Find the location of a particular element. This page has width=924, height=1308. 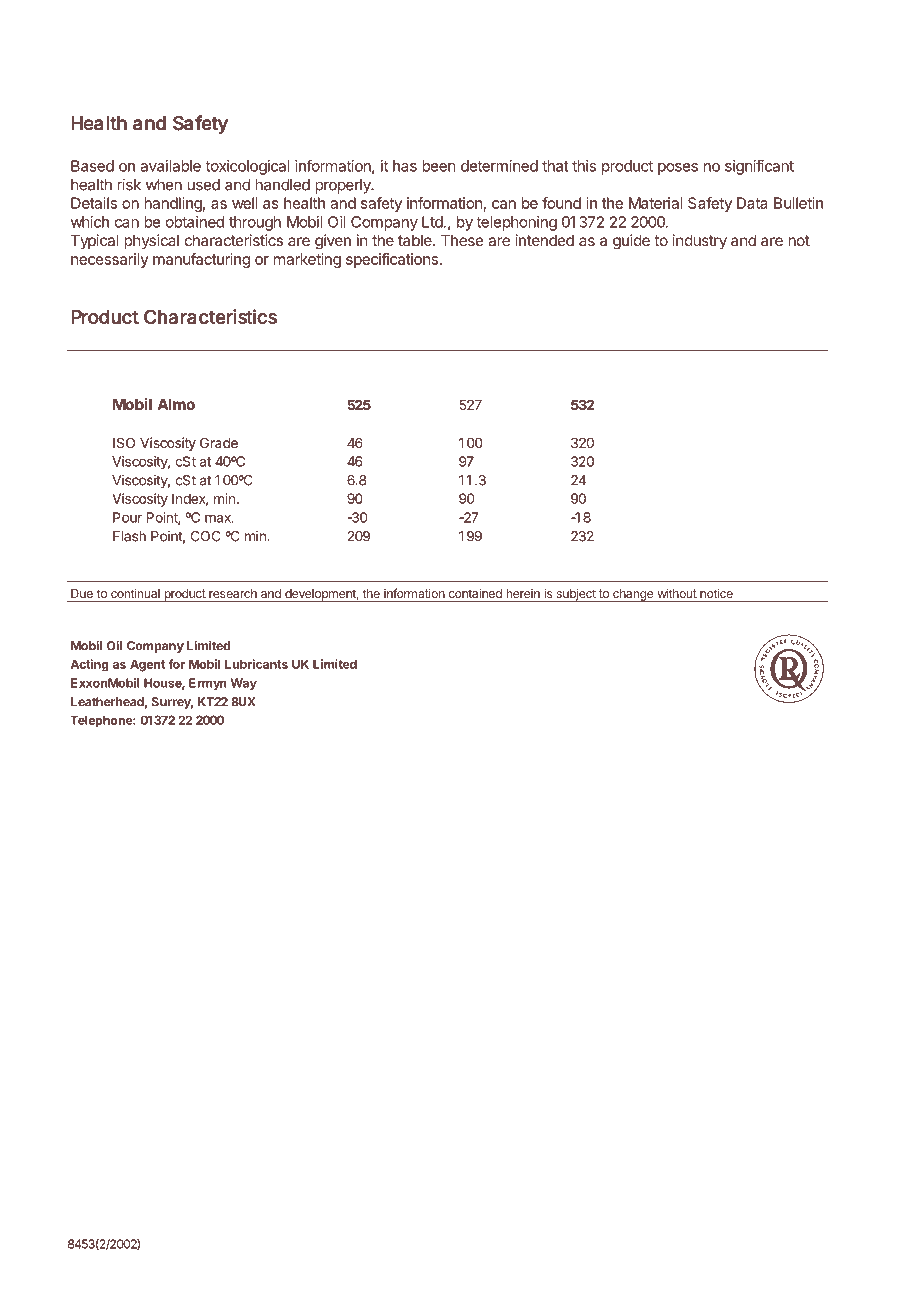

poses is located at coordinates (678, 169).
